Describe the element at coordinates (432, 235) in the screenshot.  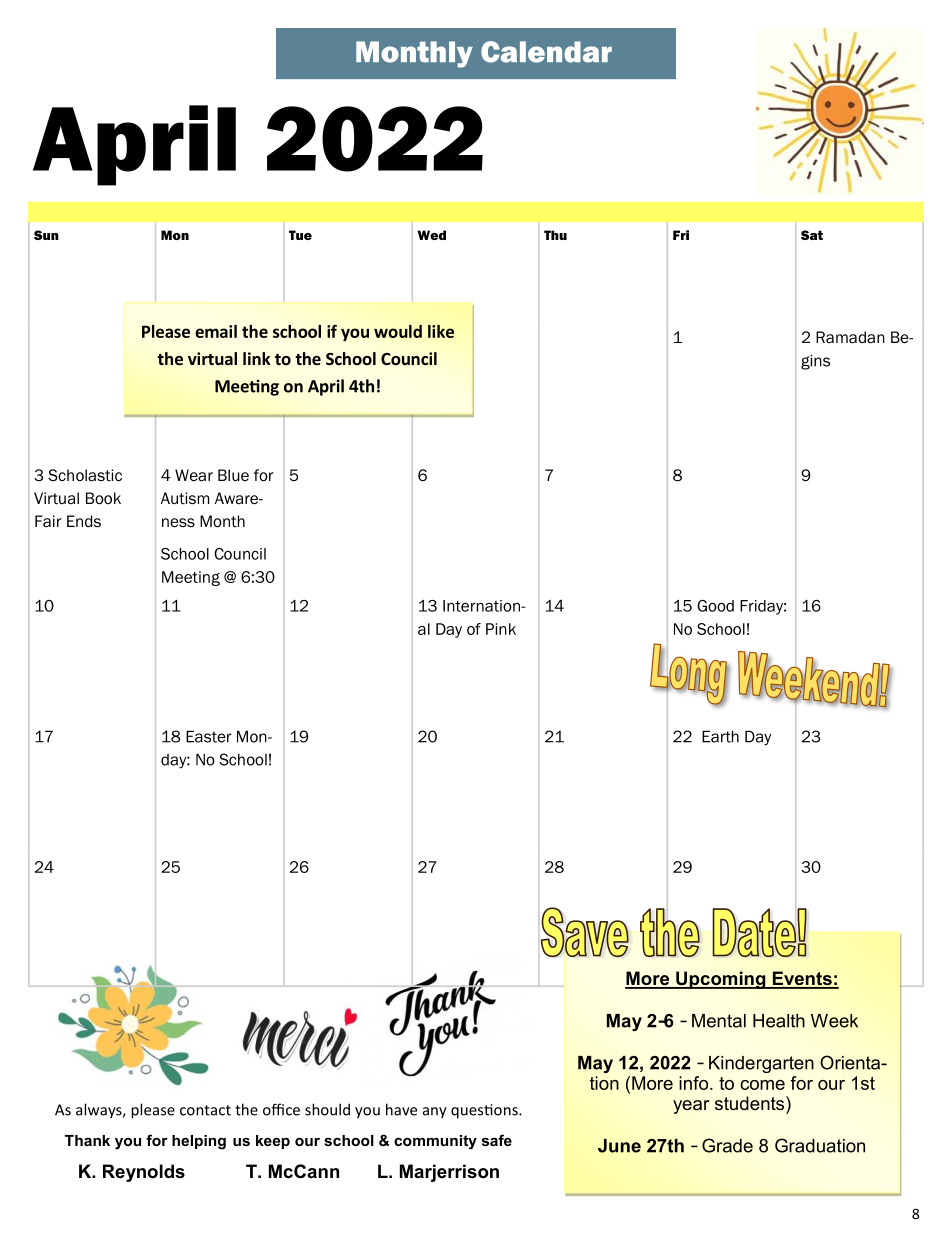
I see `Wed` at that location.
